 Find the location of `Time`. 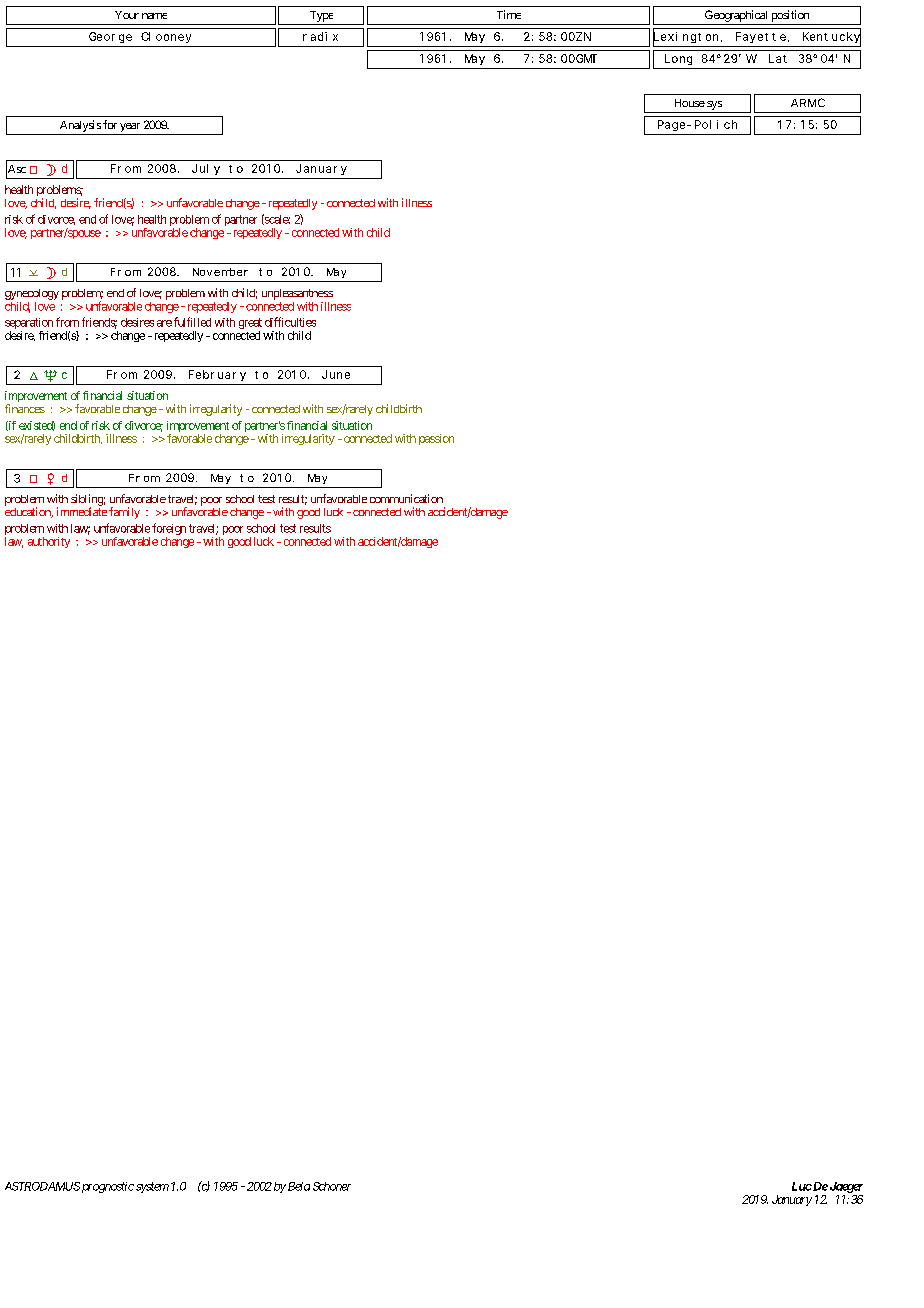

Time is located at coordinates (509, 14).
